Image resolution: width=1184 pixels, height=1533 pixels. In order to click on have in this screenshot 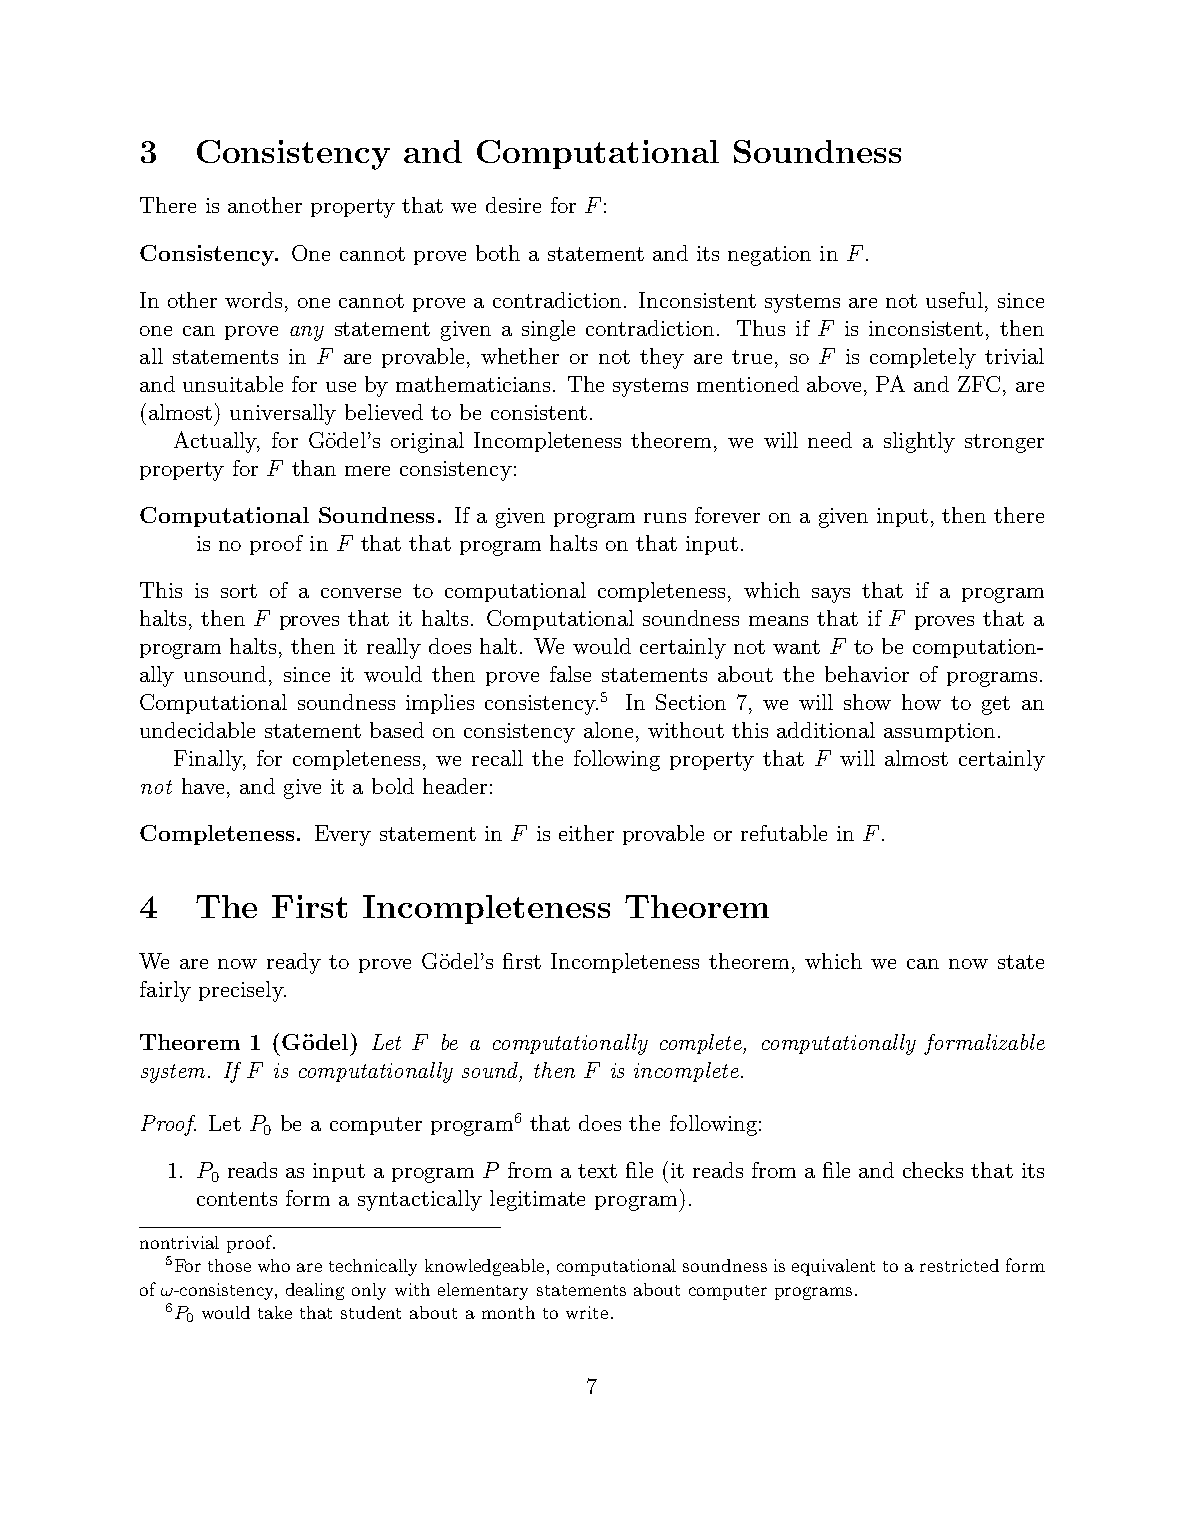, I will do `click(203, 786)`.
